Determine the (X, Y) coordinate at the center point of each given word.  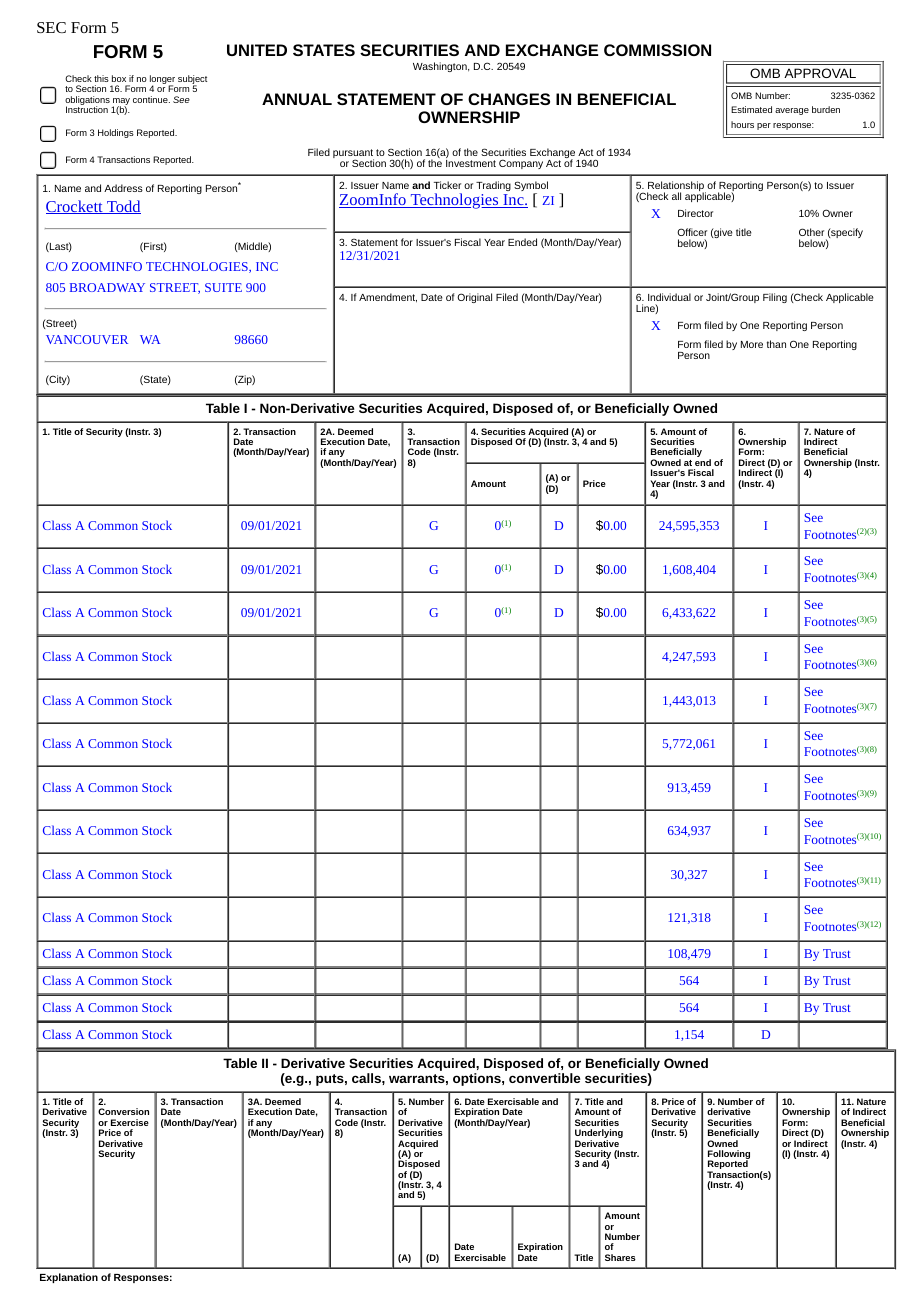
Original (474, 298)
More (752, 344)
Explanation (69, 1278)
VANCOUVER (87, 339)
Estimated (751, 109)
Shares (620, 1257)
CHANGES (509, 99)
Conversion (123, 1111)
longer (162, 81)
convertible (545, 1078)
